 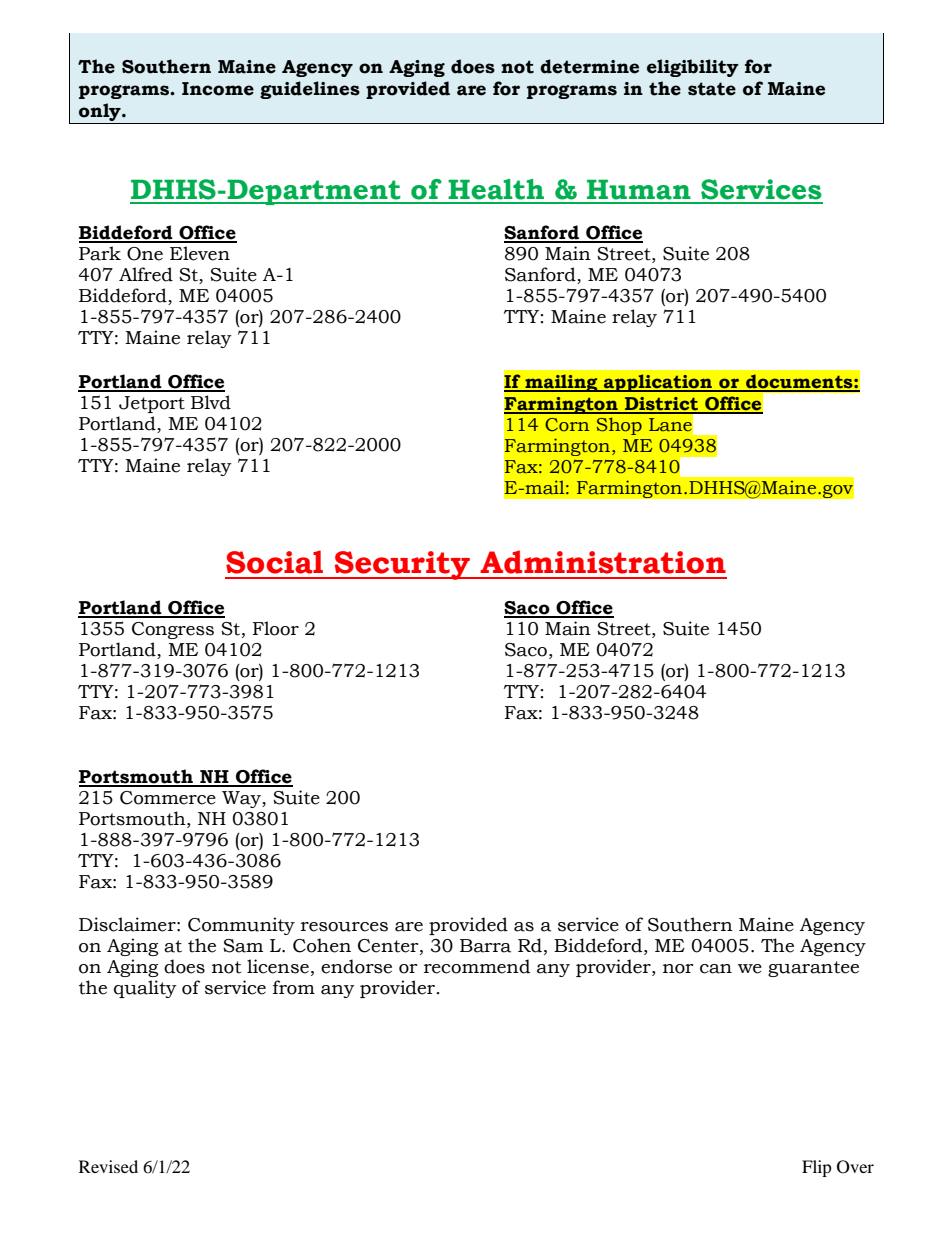 I want to click on Congress, so click(x=173, y=630).
